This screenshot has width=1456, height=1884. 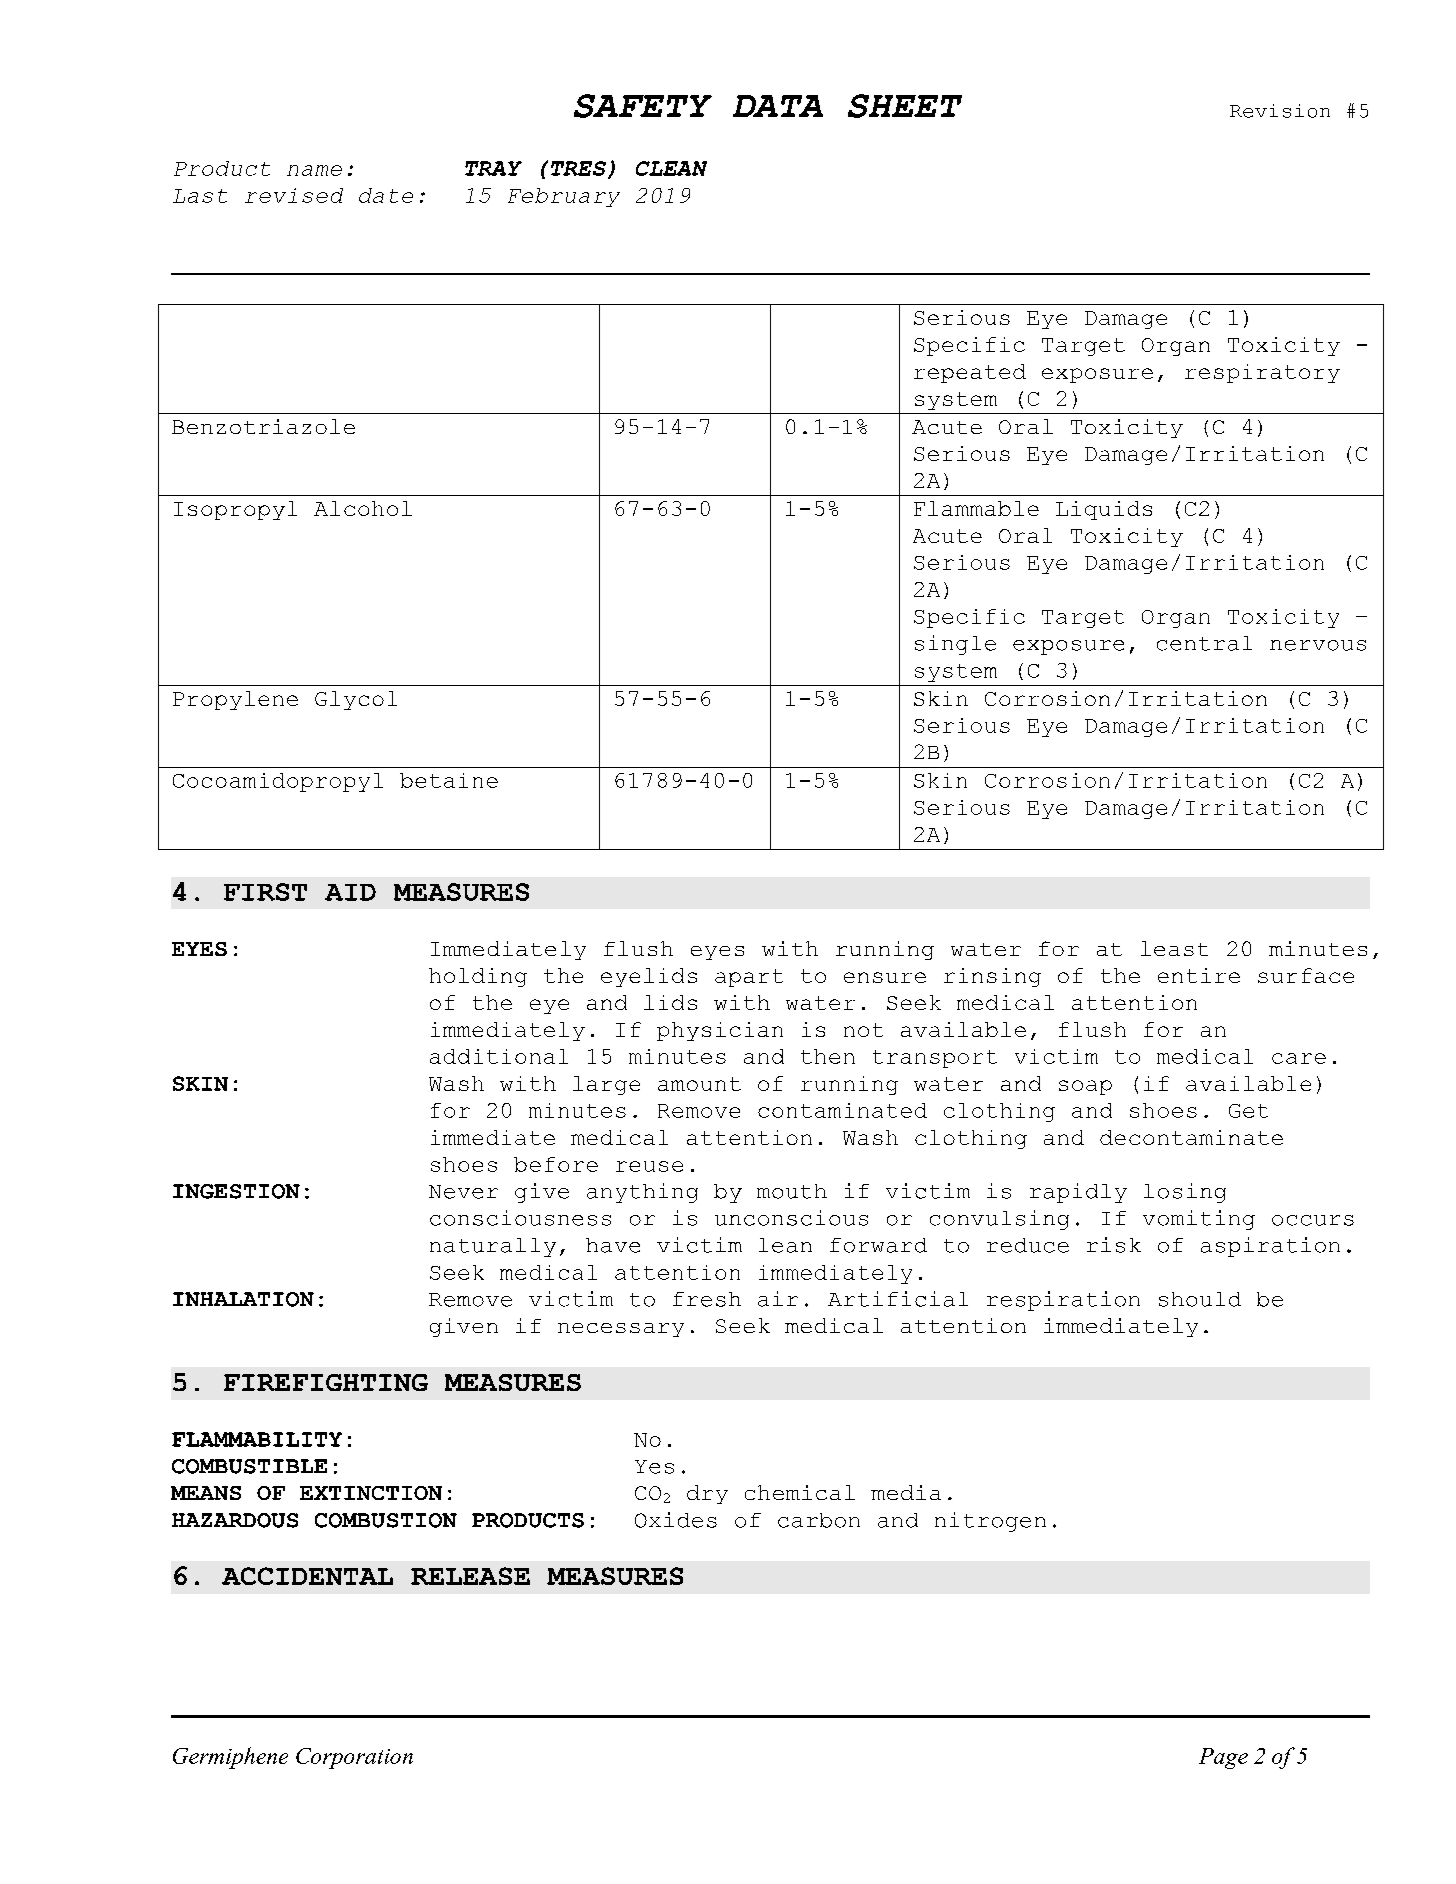 What do you see at coordinates (314, 170) in the screenshot?
I see `name` at bounding box center [314, 170].
